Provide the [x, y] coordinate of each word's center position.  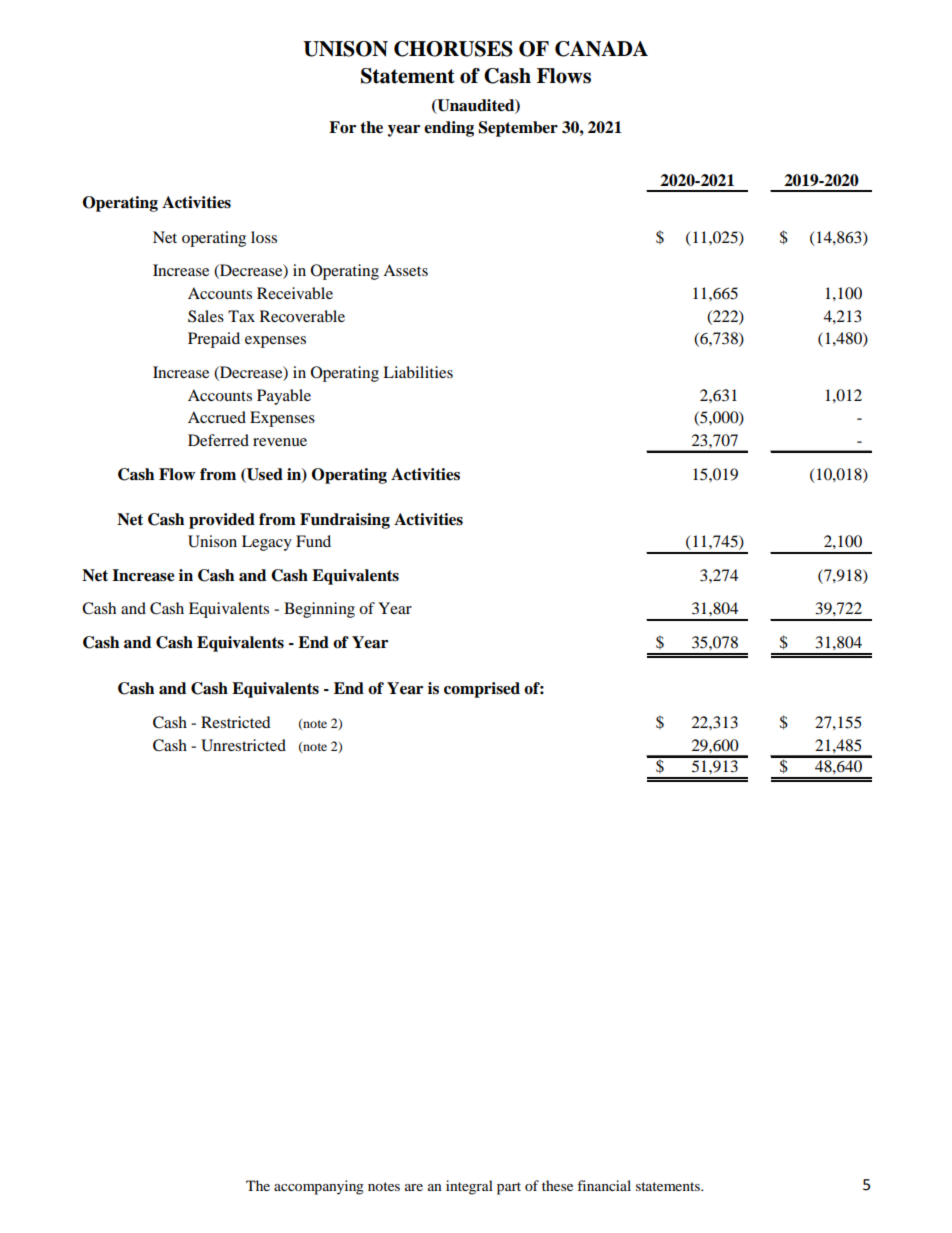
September [518, 129]
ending [449, 129]
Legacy [267, 543]
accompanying [319, 1187]
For [342, 127]
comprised [482, 690]
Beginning [319, 610]
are [414, 1187]
